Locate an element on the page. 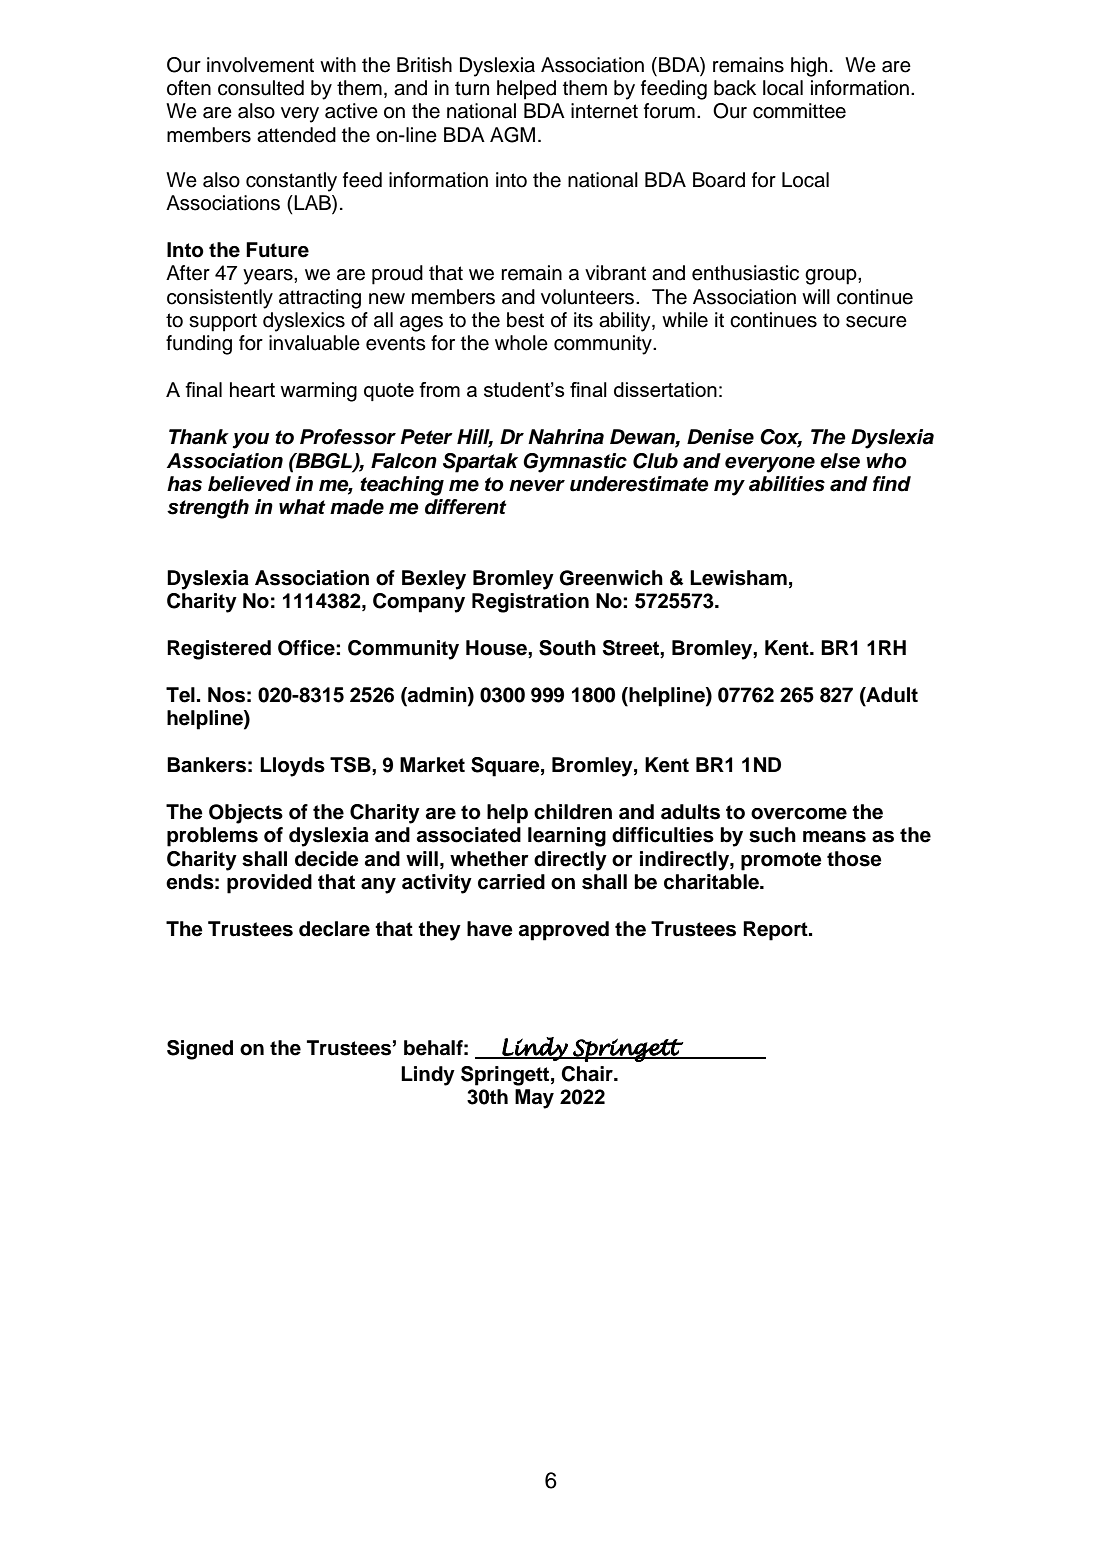  years is located at coordinates (269, 277).
